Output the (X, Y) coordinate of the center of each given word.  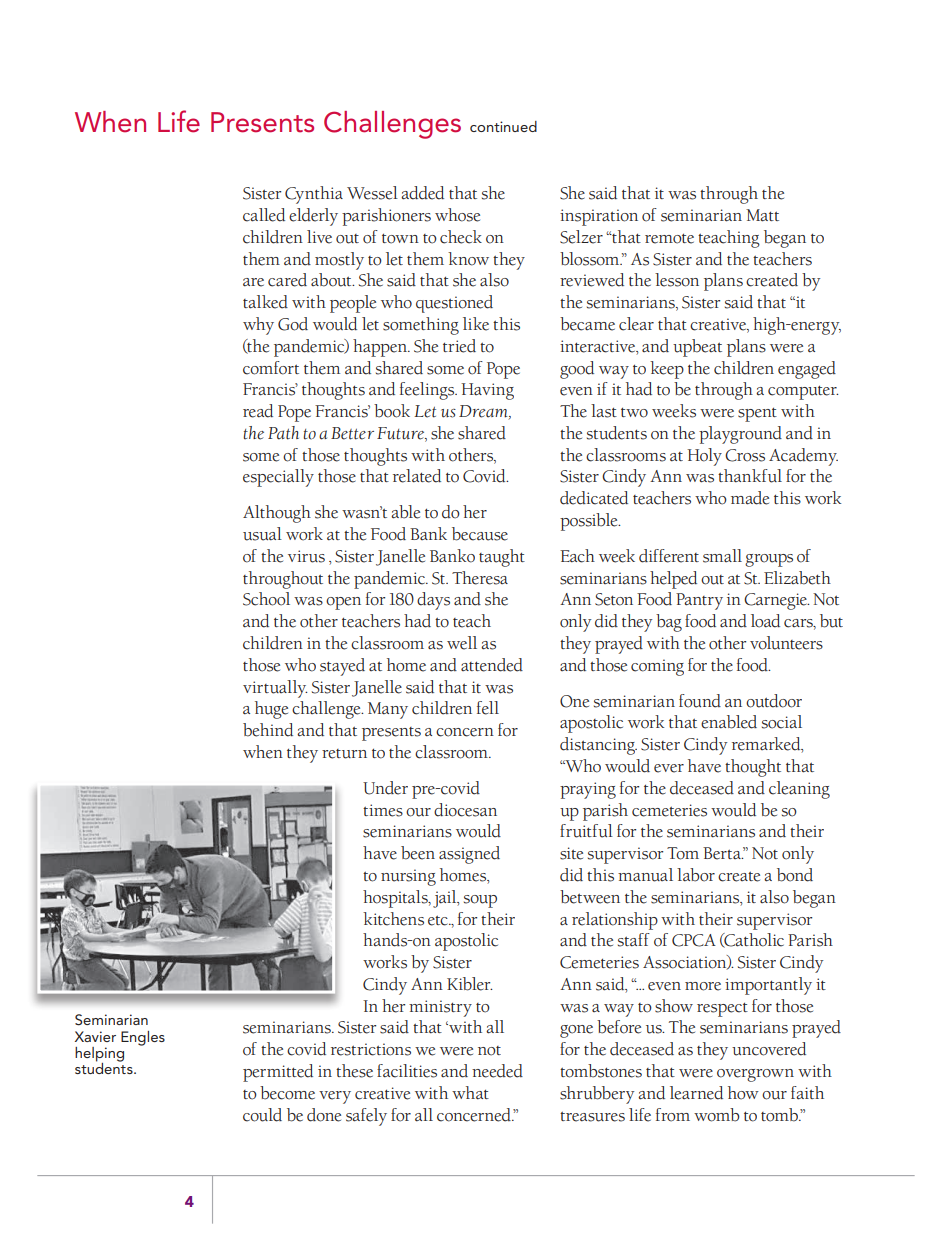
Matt (762, 215)
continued (503, 126)
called (264, 215)
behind (268, 730)
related (417, 476)
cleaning (799, 790)
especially (278, 478)
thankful (750, 476)
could (262, 1115)
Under (385, 788)
